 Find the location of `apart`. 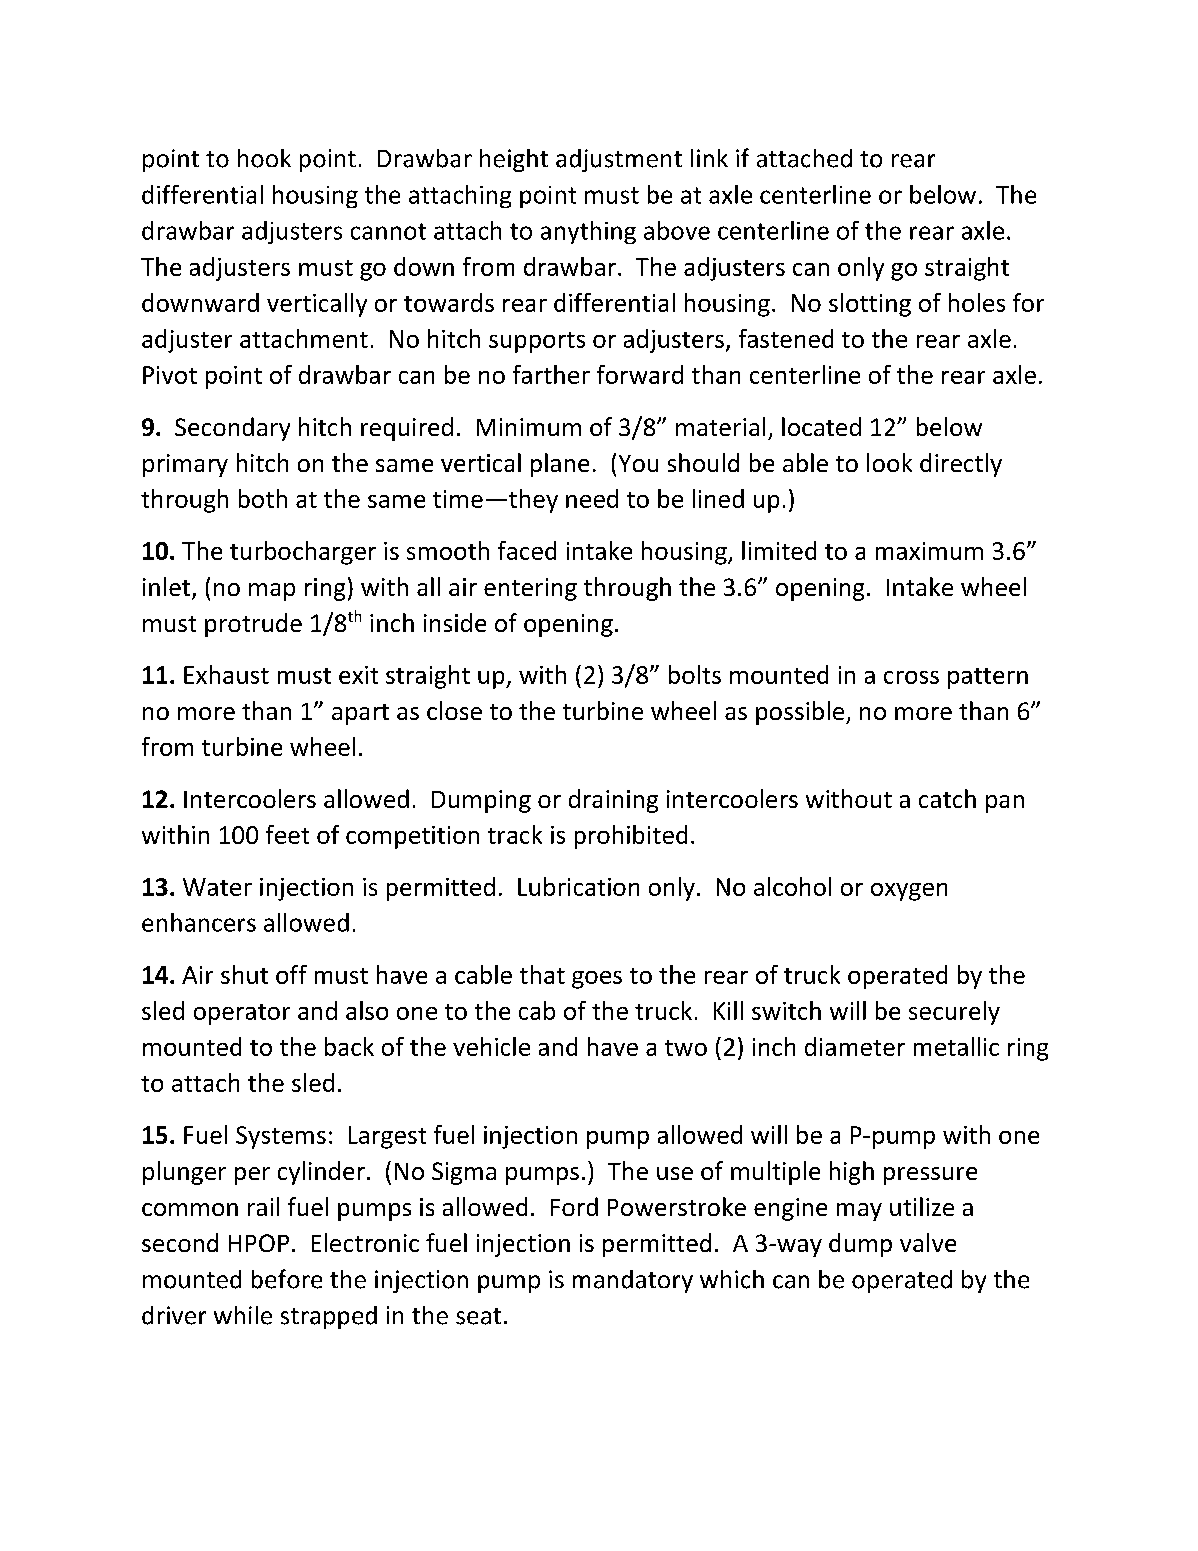

apart is located at coordinates (360, 714).
